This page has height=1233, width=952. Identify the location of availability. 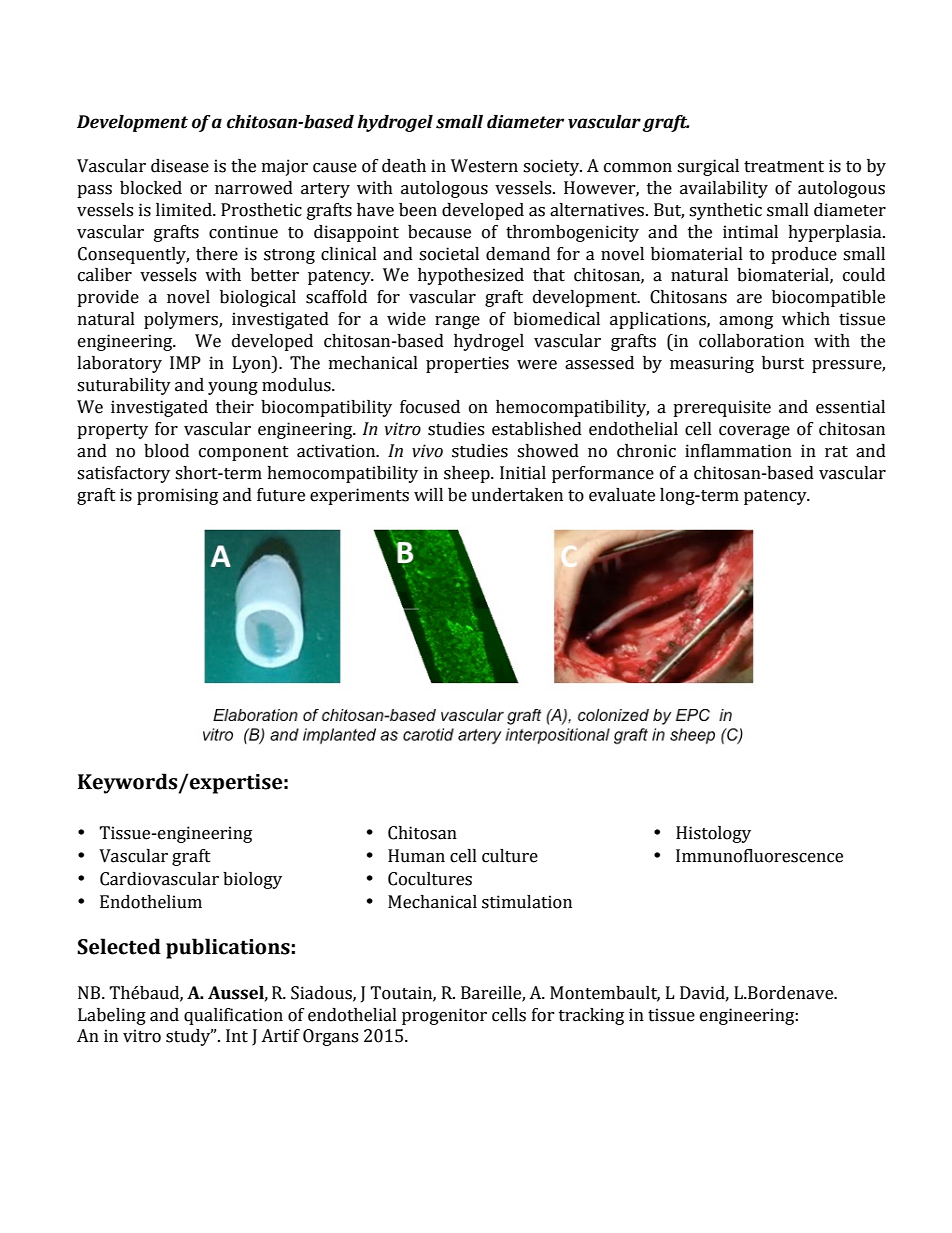
(724, 189).
